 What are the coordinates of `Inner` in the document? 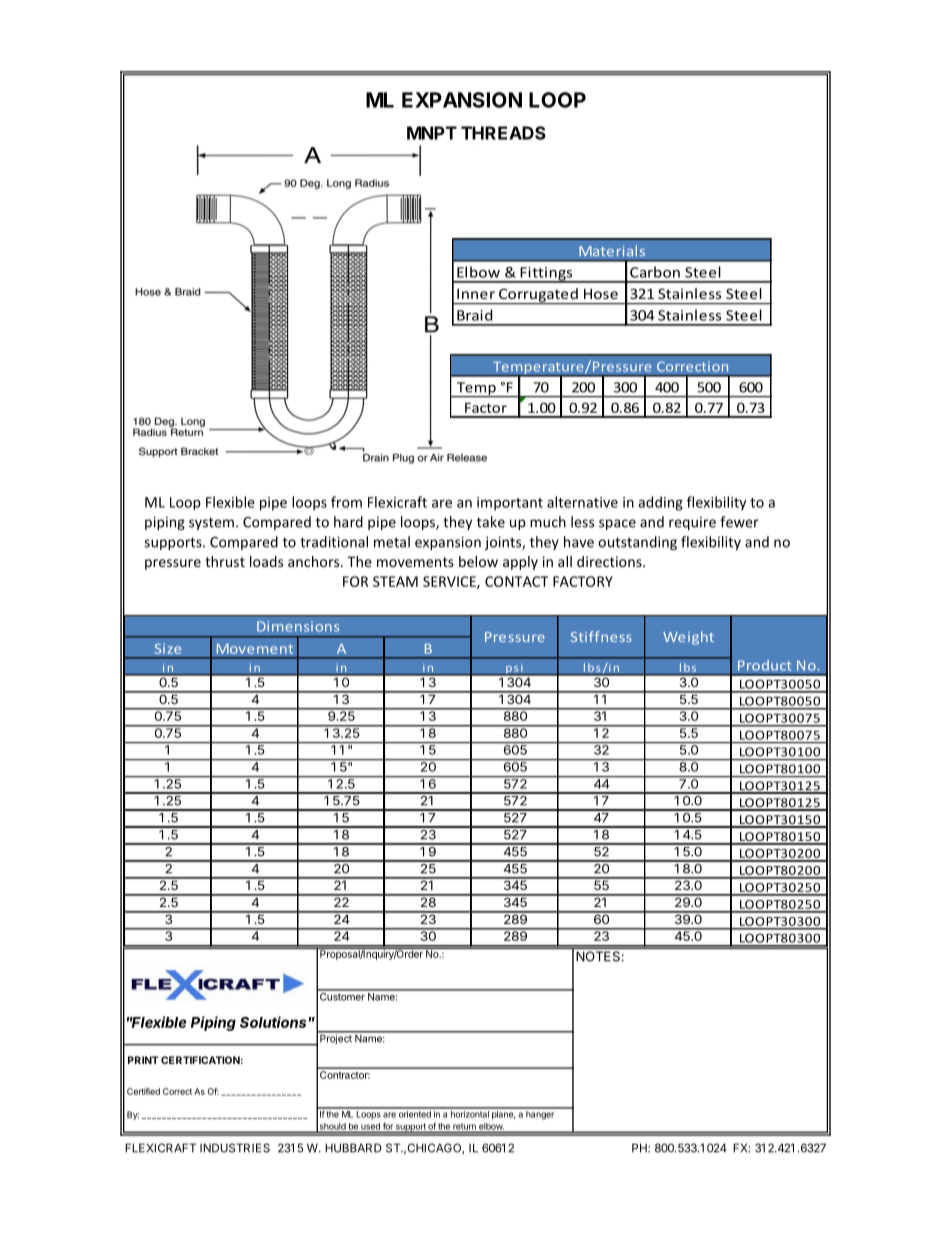 It's located at (476, 294).
